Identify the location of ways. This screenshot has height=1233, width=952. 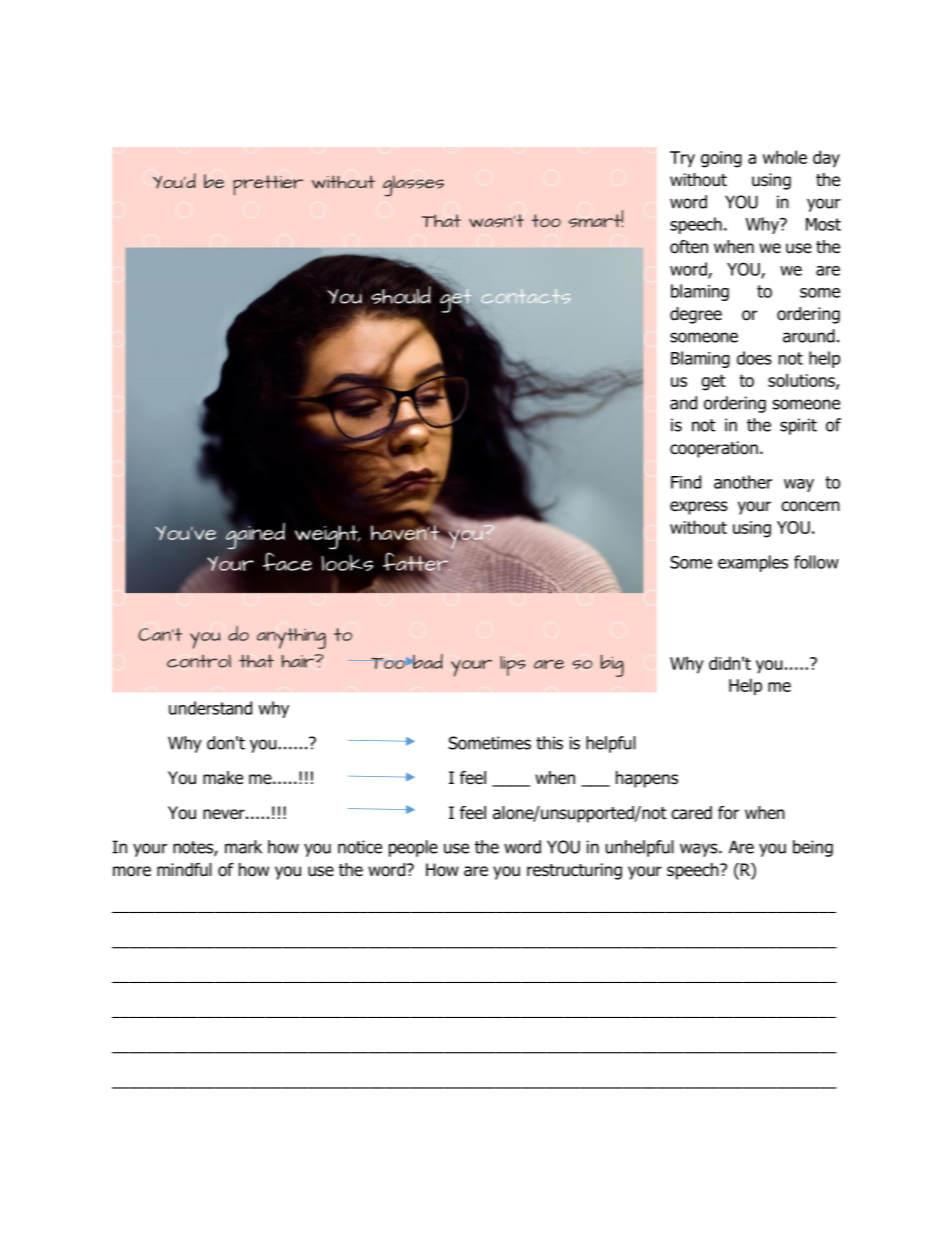
(700, 850).
